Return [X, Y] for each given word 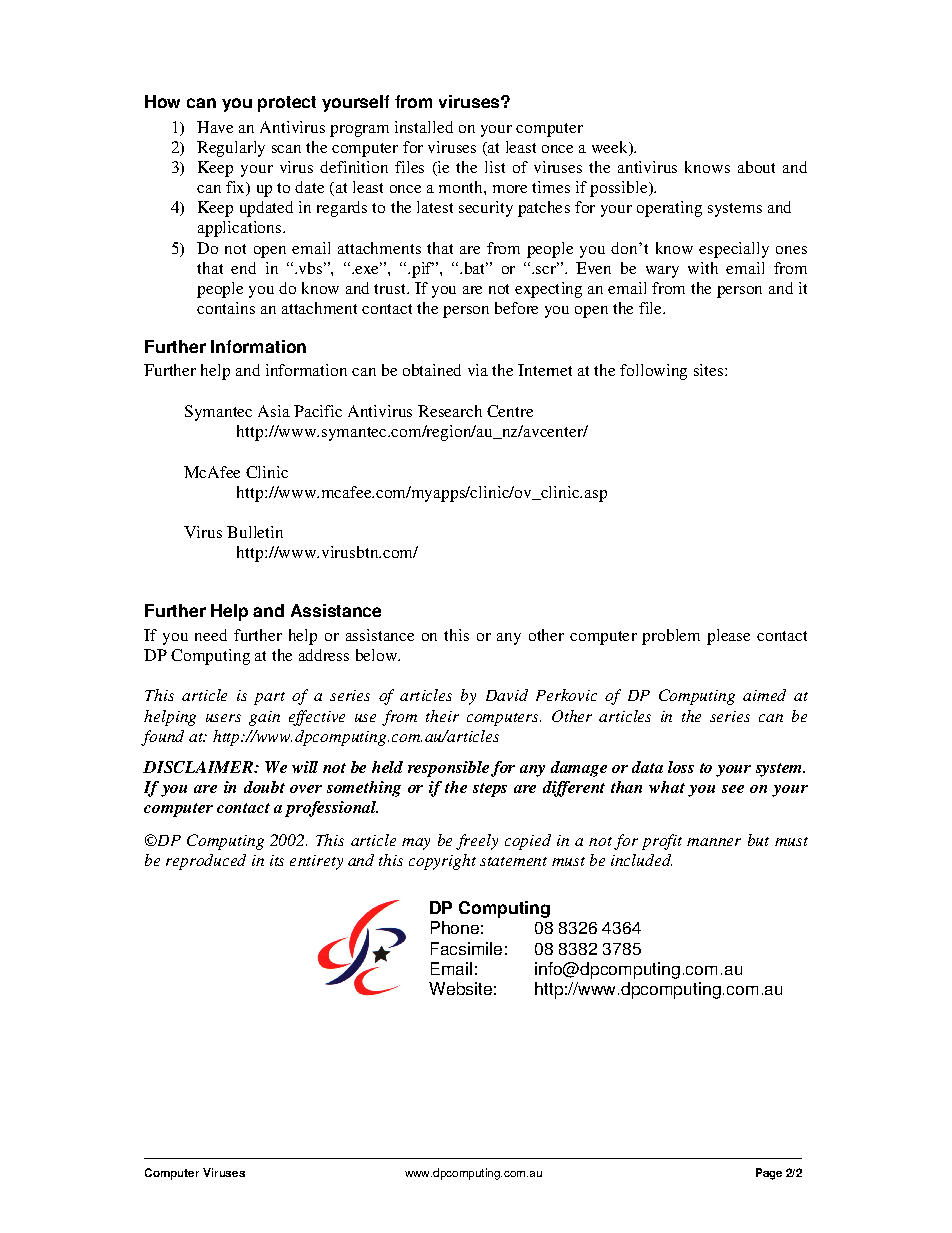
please [728, 637]
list [495, 167]
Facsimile [466, 948]
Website [460, 988]
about [756, 167]
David [507, 695]
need [211, 635]
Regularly [231, 149]
